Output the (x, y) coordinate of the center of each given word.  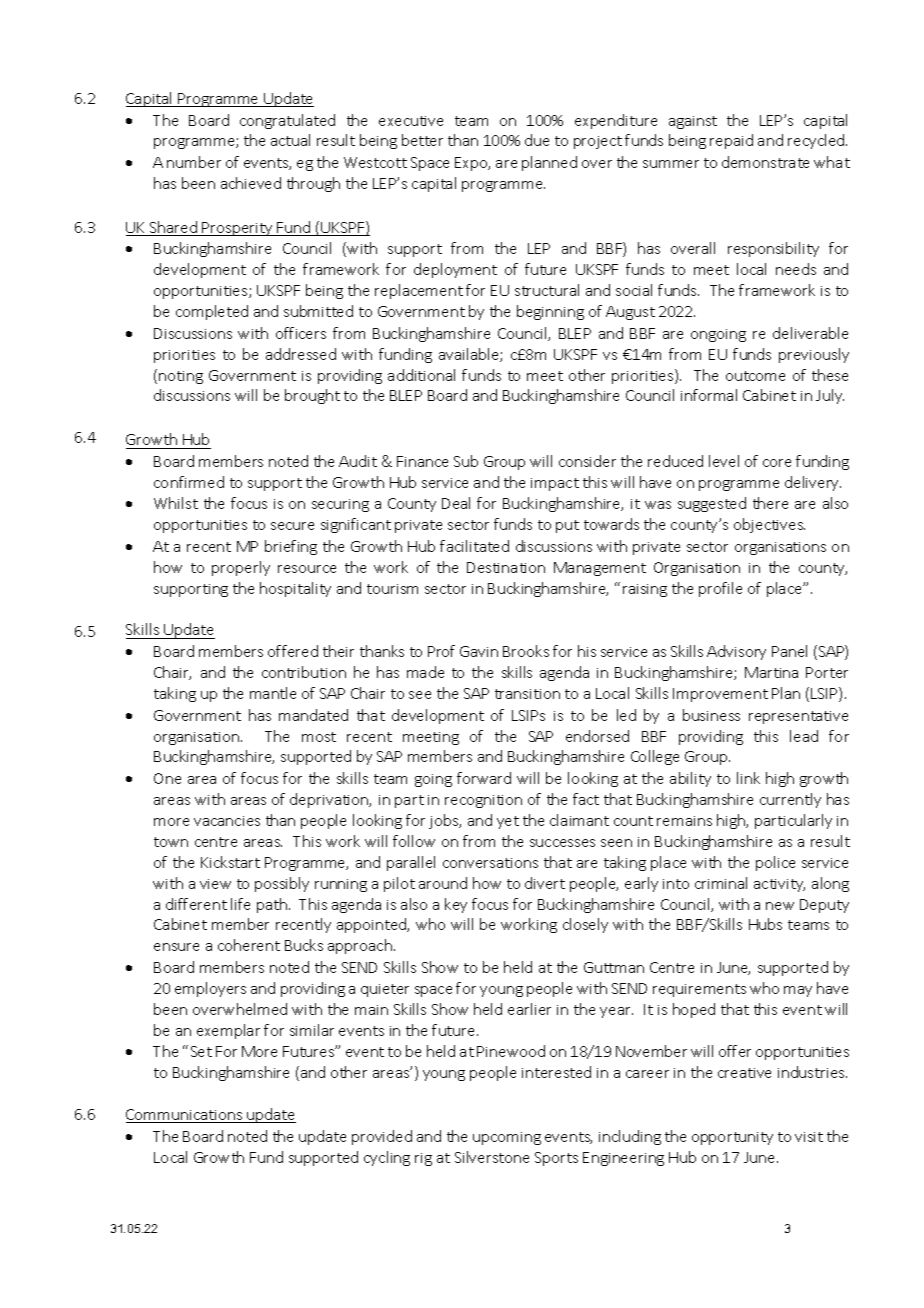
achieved (251, 183)
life (240, 904)
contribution (304, 672)
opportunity (732, 1138)
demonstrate (765, 162)
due (537, 140)
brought (312, 396)
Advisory (736, 652)
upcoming (507, 1138)
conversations (490, 863)
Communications (185, 1116)
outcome (755, 376)
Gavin (479, 651)
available (470, 355)
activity (779, 885)
